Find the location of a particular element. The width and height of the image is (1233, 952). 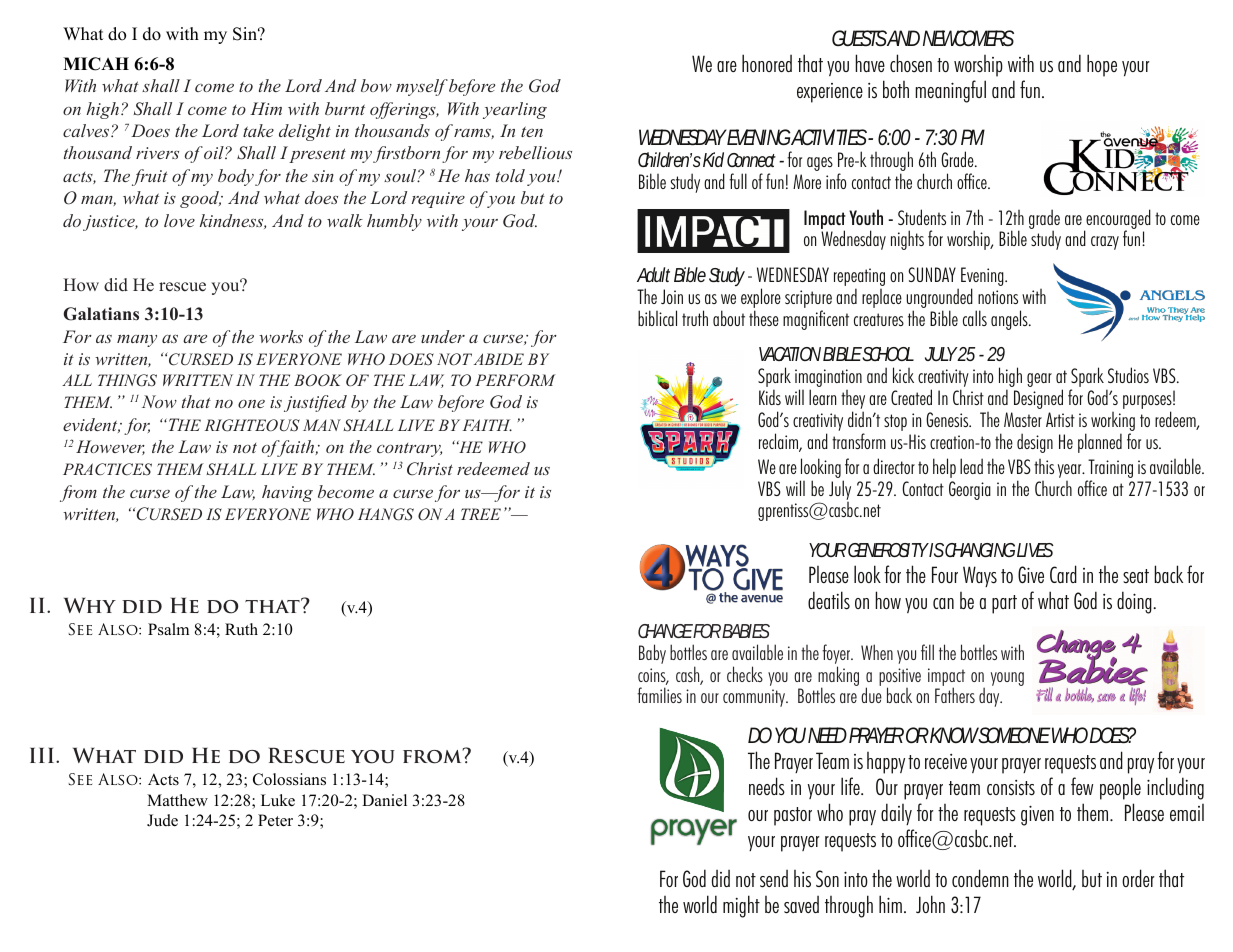

MICAH is located at coordinates (96, 64).
